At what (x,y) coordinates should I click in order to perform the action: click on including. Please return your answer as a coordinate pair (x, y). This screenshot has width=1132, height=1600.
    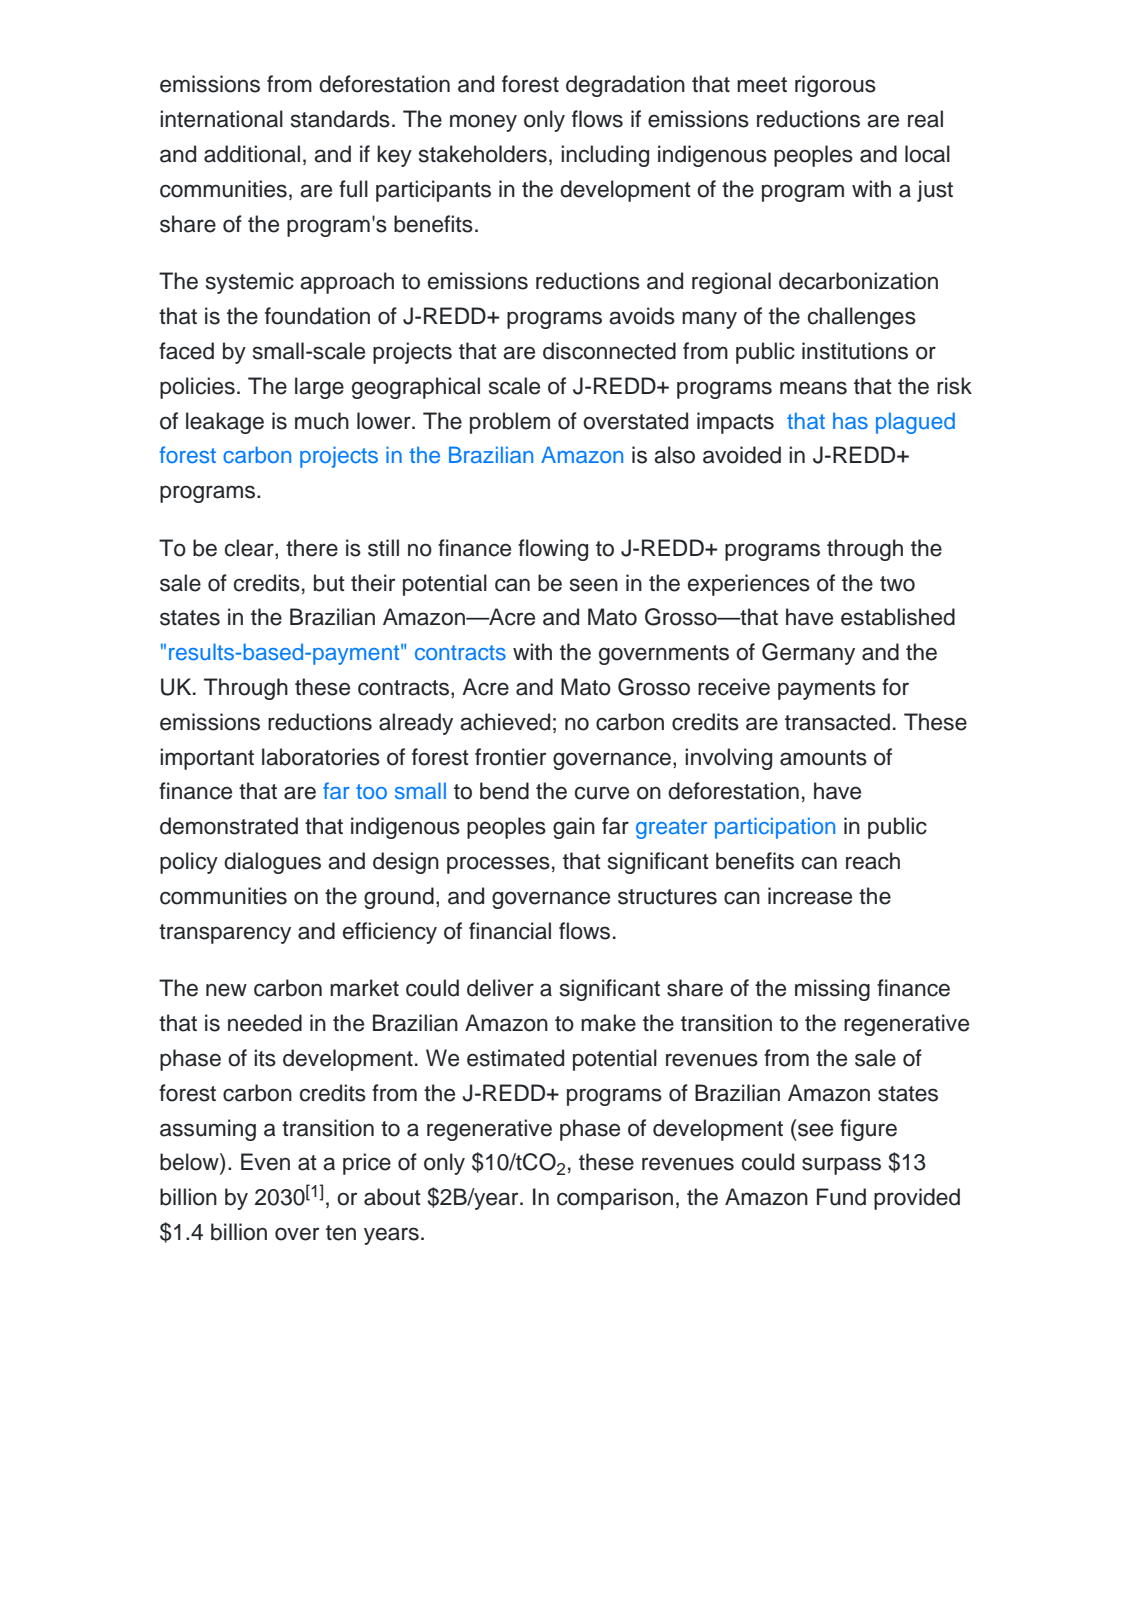
    Looking at the image, I should click on (605, 156).
